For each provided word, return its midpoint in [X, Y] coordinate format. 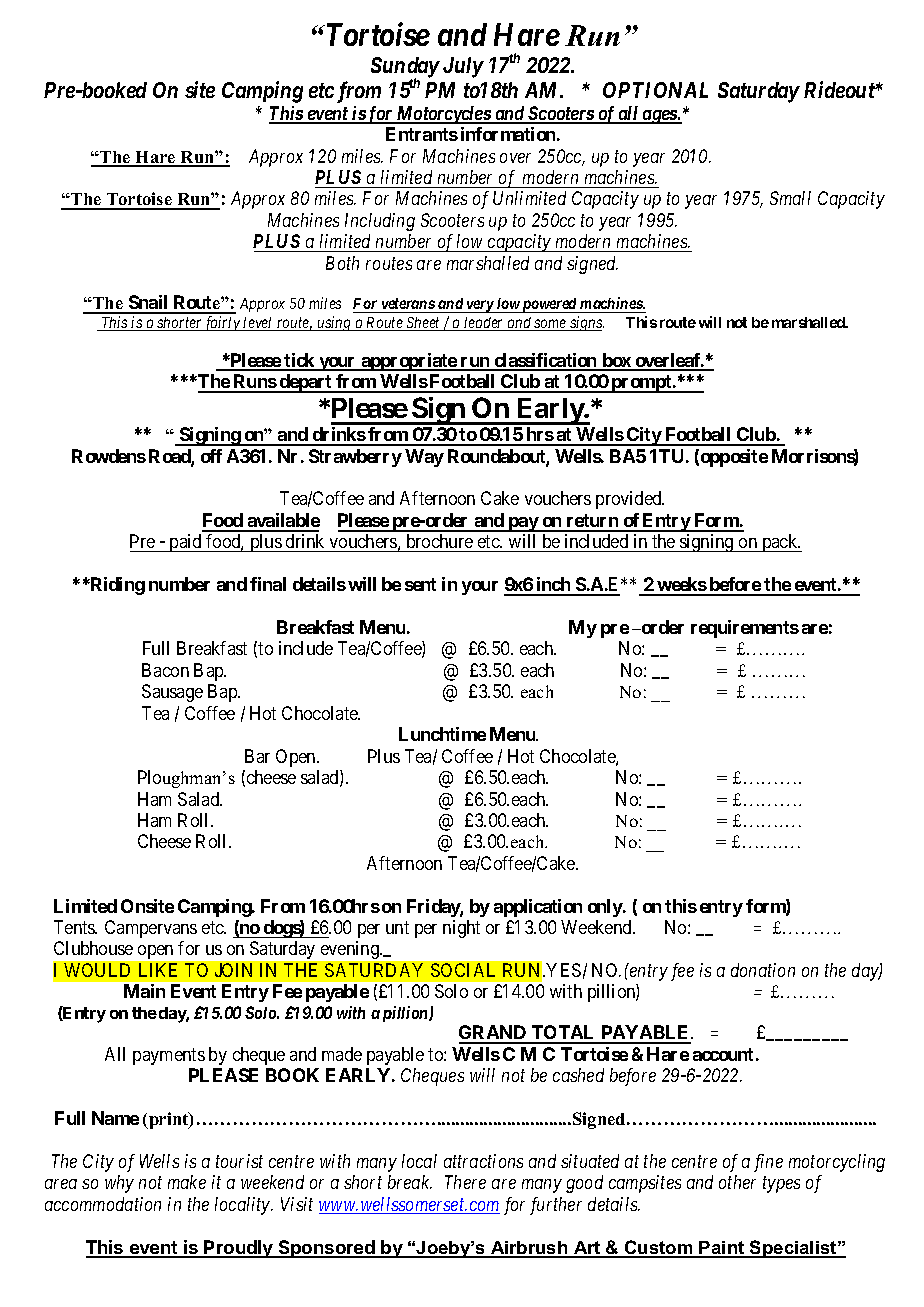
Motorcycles [443, 115]
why [119, 1184]
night [461, 929]
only [606, 908]
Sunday [405, 68]
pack [780, 543]
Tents [75, 927]
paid [185, 543]
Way [424, 458]
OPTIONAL [655, 90]
